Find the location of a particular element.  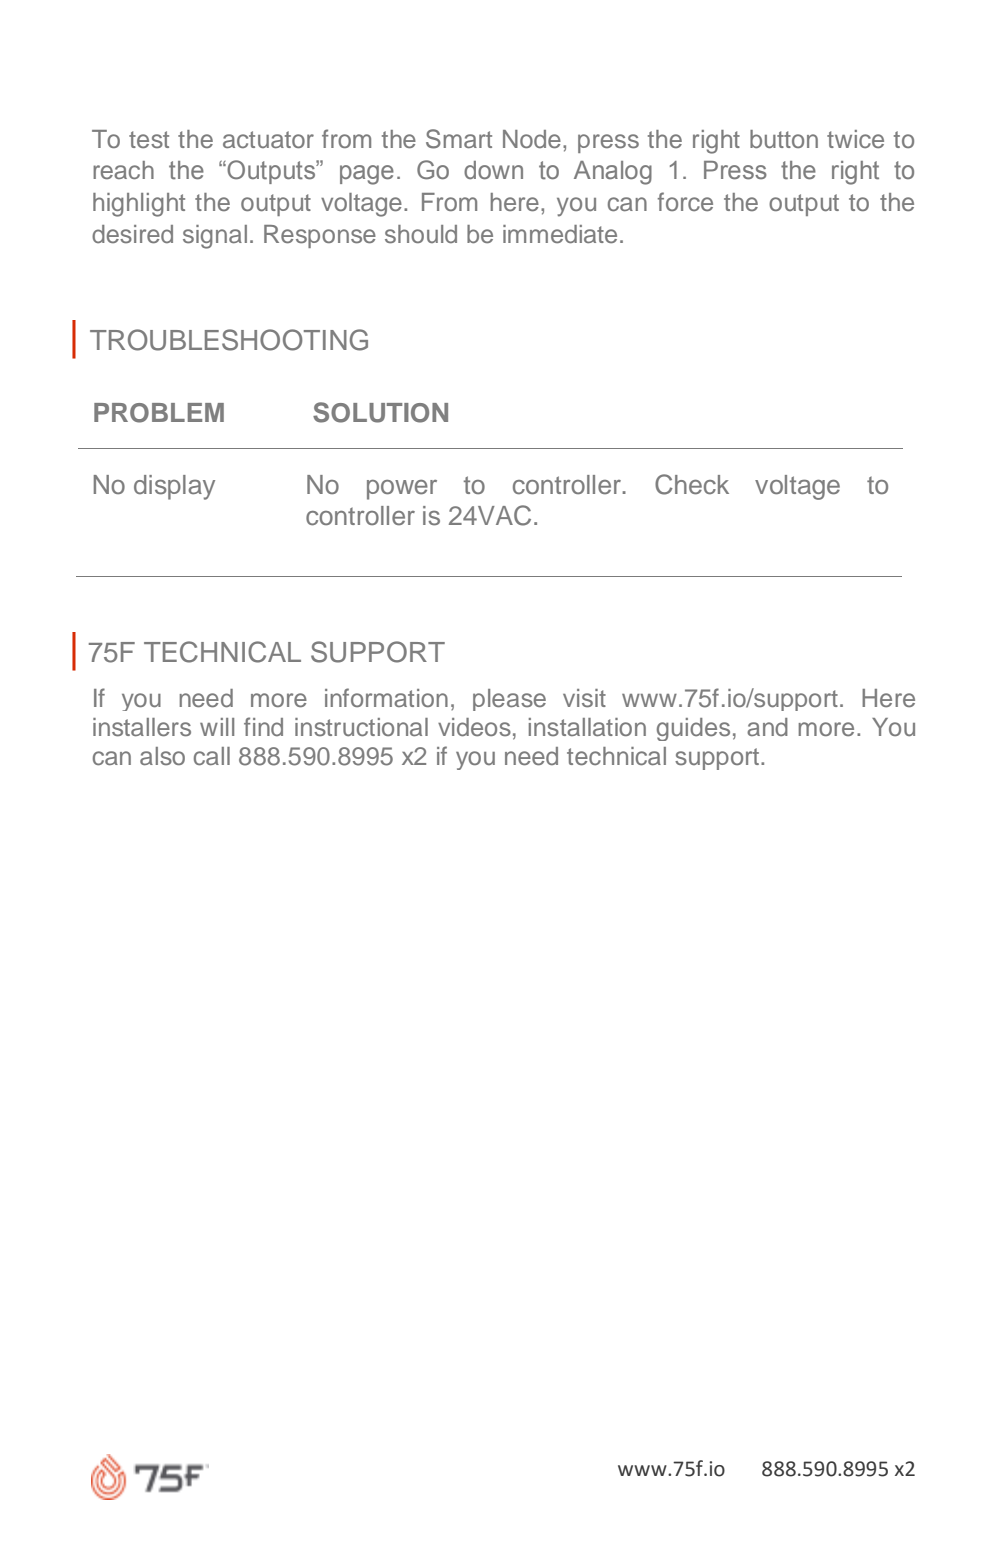

TROUBLESHOOTING is located at coordinates (229, 340).
